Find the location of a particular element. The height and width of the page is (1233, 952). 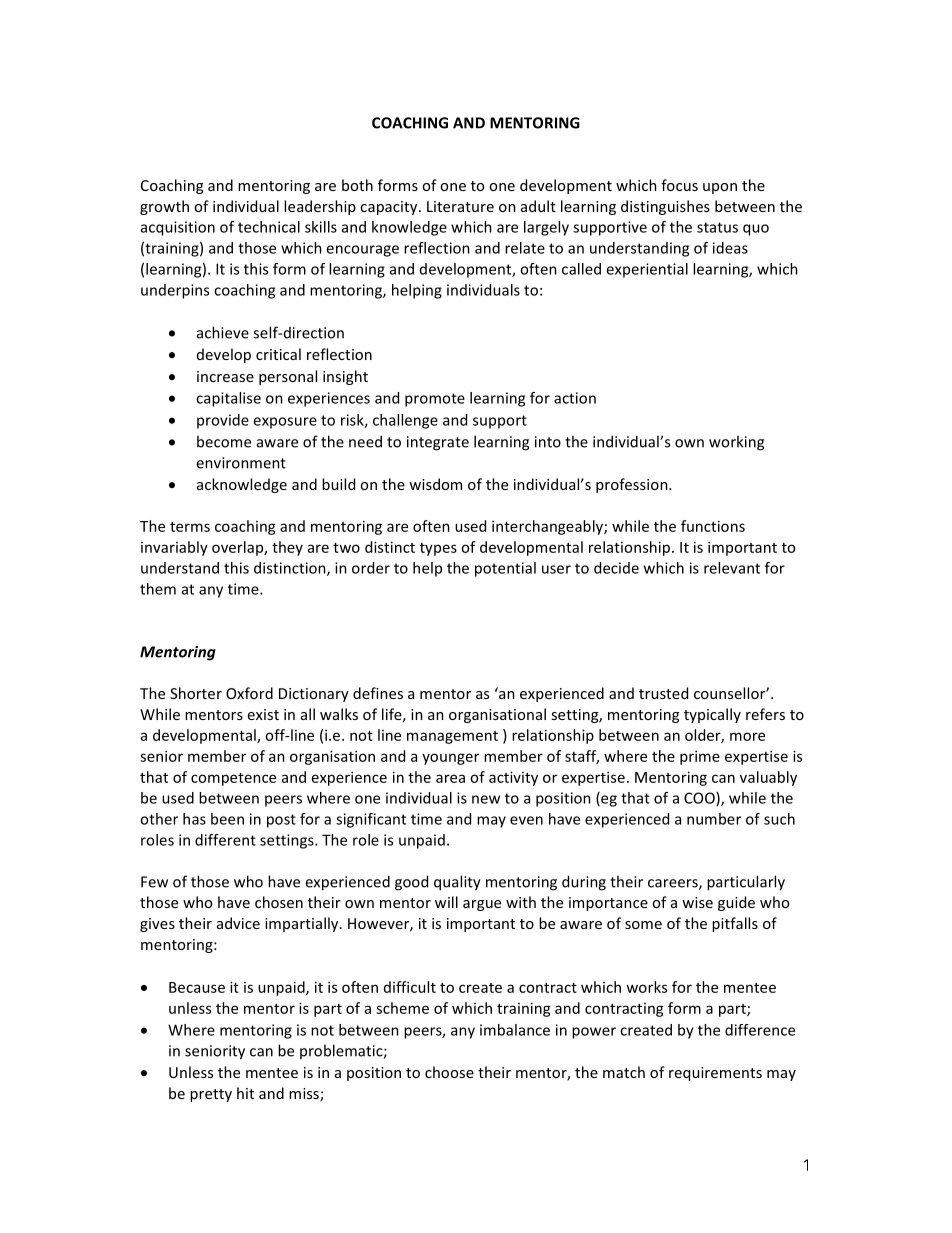

wisdom is located at coordinates (435, 484).
